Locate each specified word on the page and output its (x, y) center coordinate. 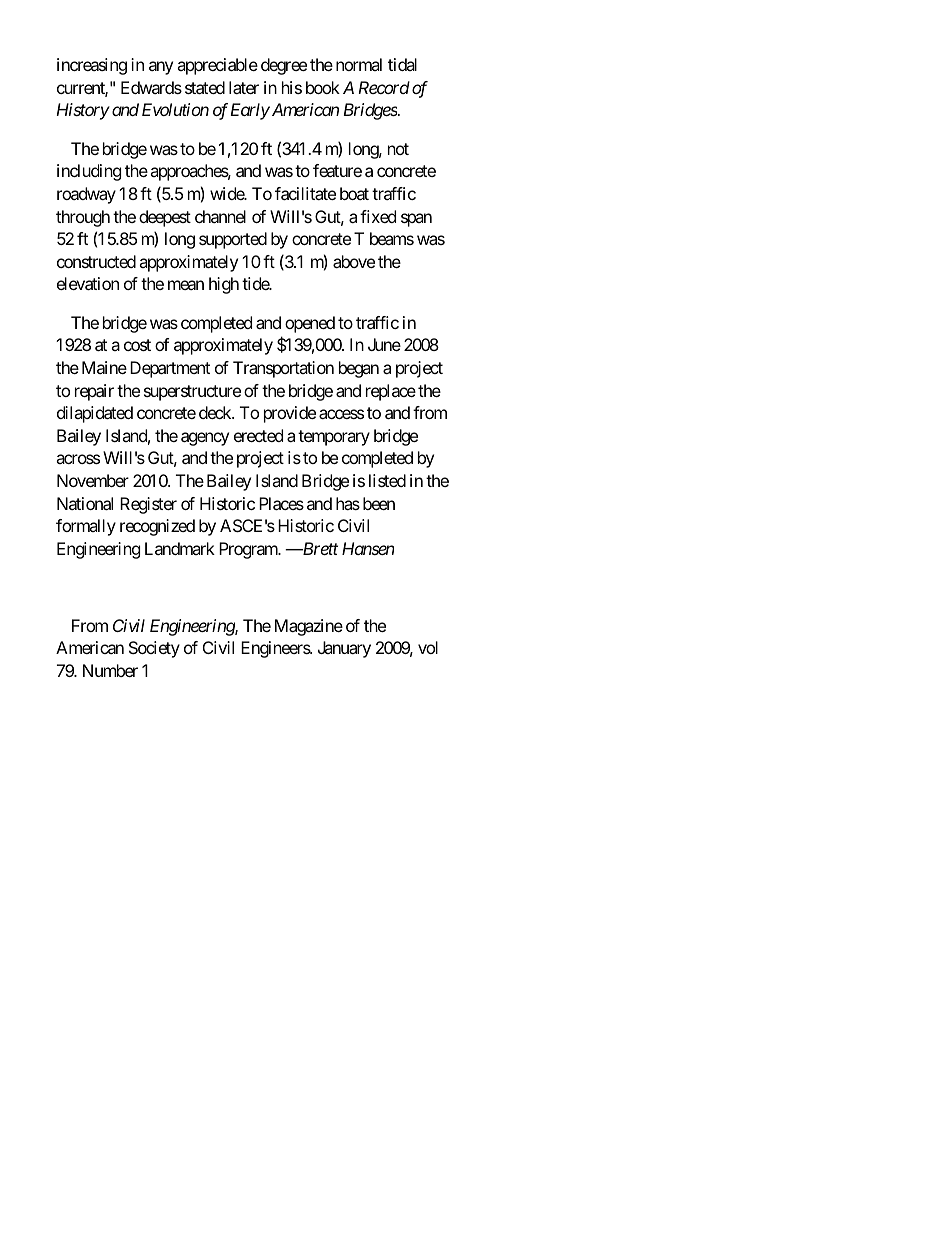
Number (110, 670)
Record (384, 87)
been (379, 503)
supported (233, 240)
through (83, 218)
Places (281, 503)
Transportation (283, 369)
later (244, 87)
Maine (104, 367)
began (359, 369)
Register (148, 505)
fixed (378, 216)
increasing (92, 66)
